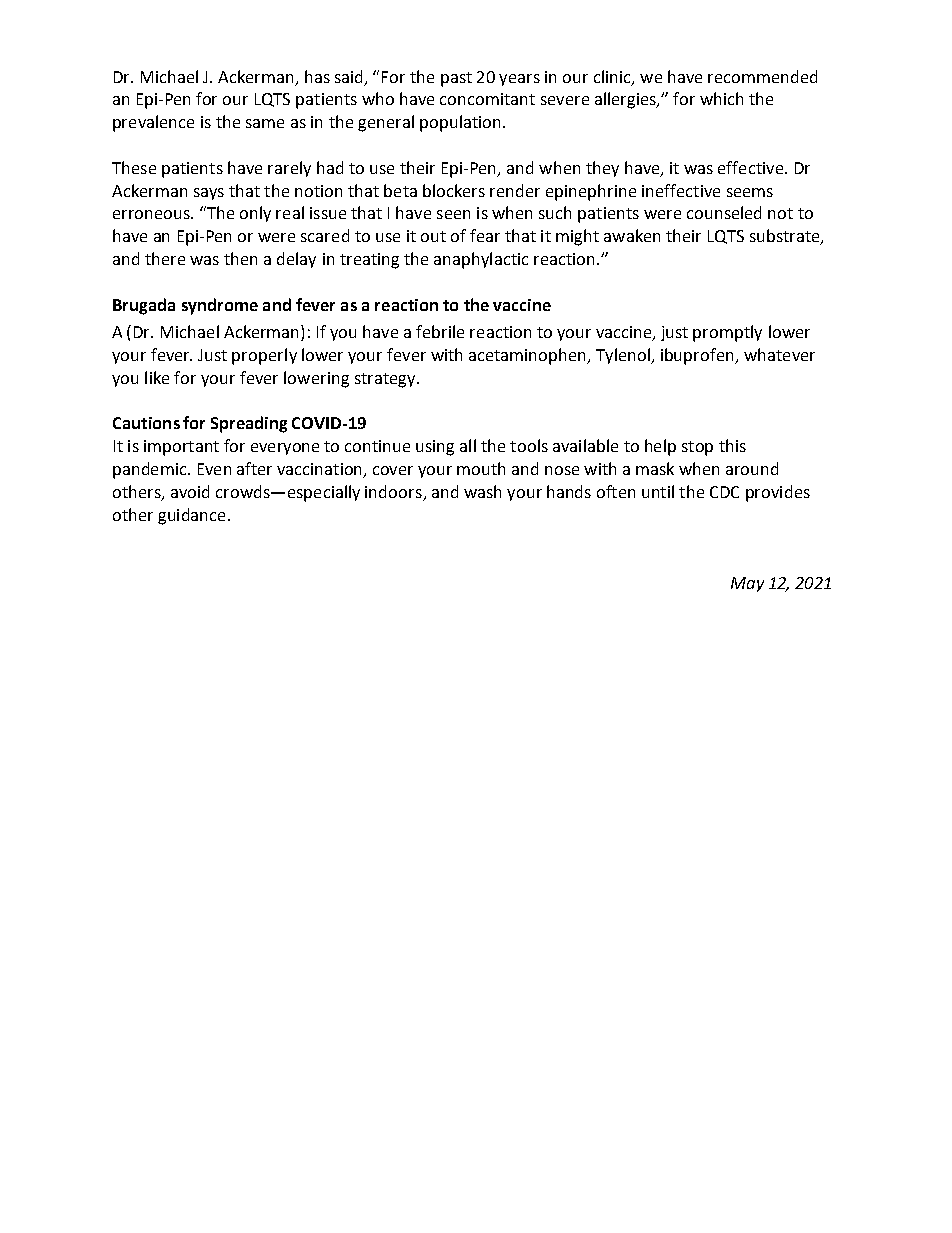 This screenshot has width=952, height=1233. What do you see at coordinates (265, 123) in the screenshot?
I see `same` at bounding box center [265, 123].
